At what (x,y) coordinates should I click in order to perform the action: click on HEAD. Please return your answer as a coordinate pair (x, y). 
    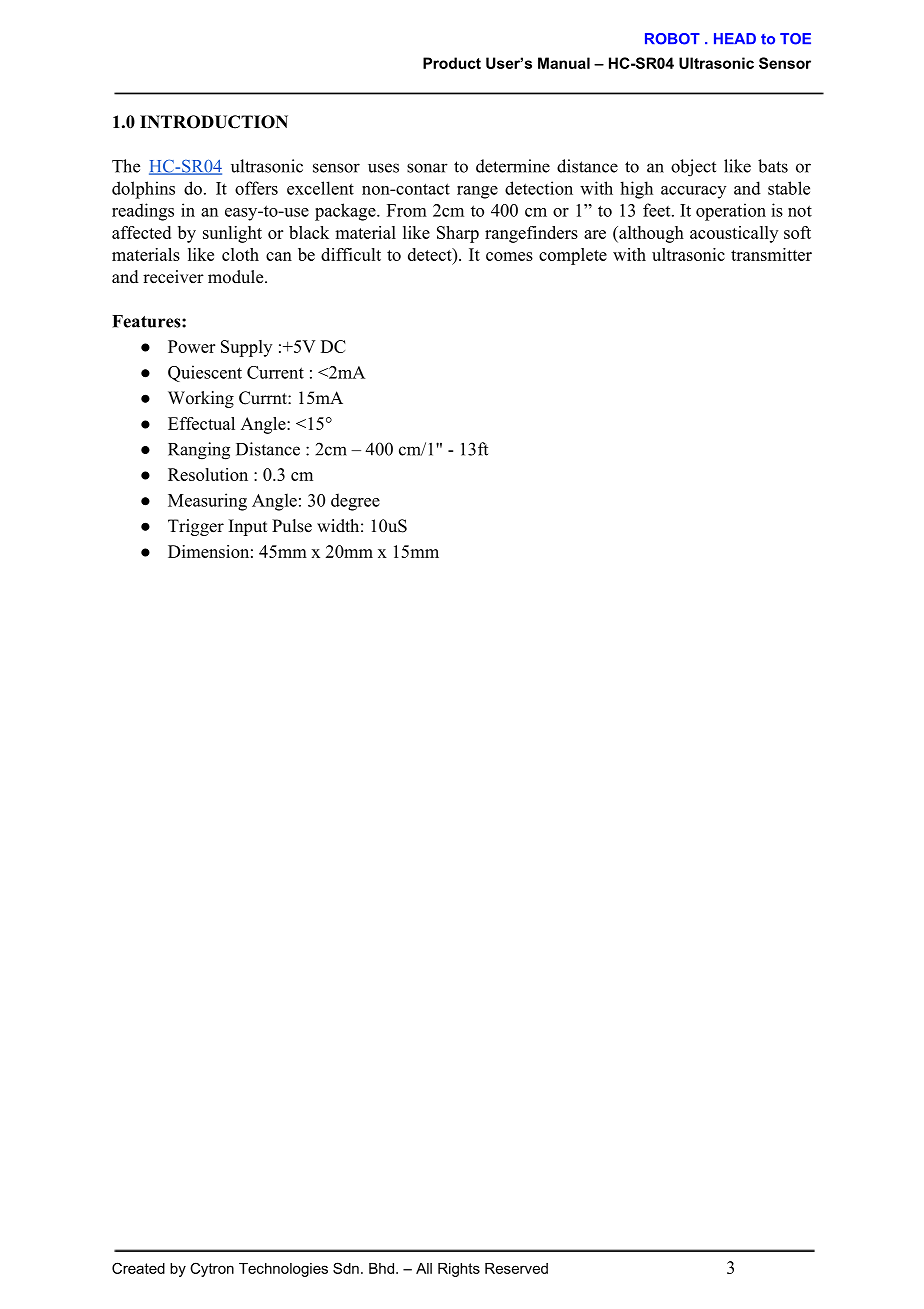
    Looking at the image, I should click on (735, 38).
